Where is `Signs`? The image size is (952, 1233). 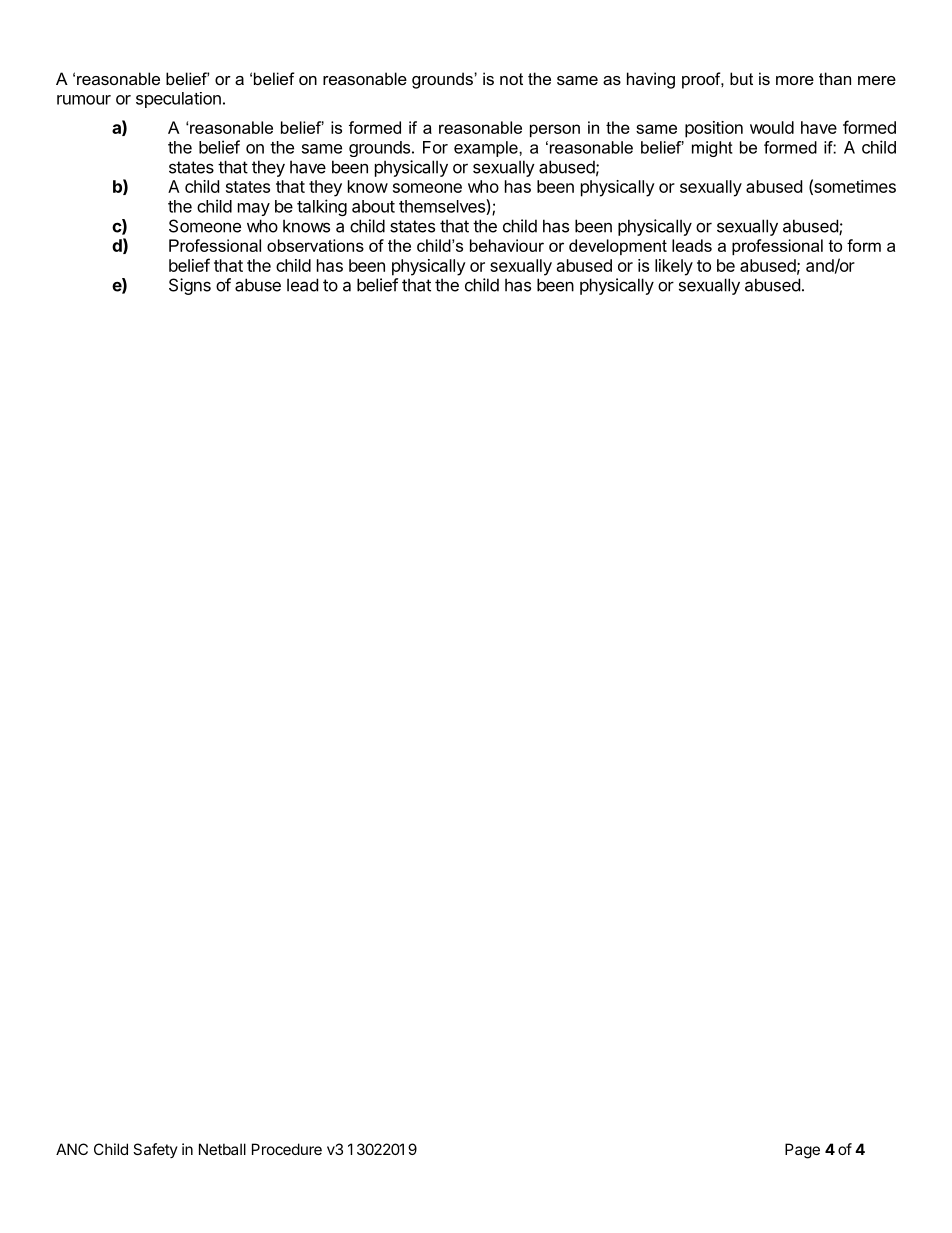 Signs is located at coordinates (190, 286).
